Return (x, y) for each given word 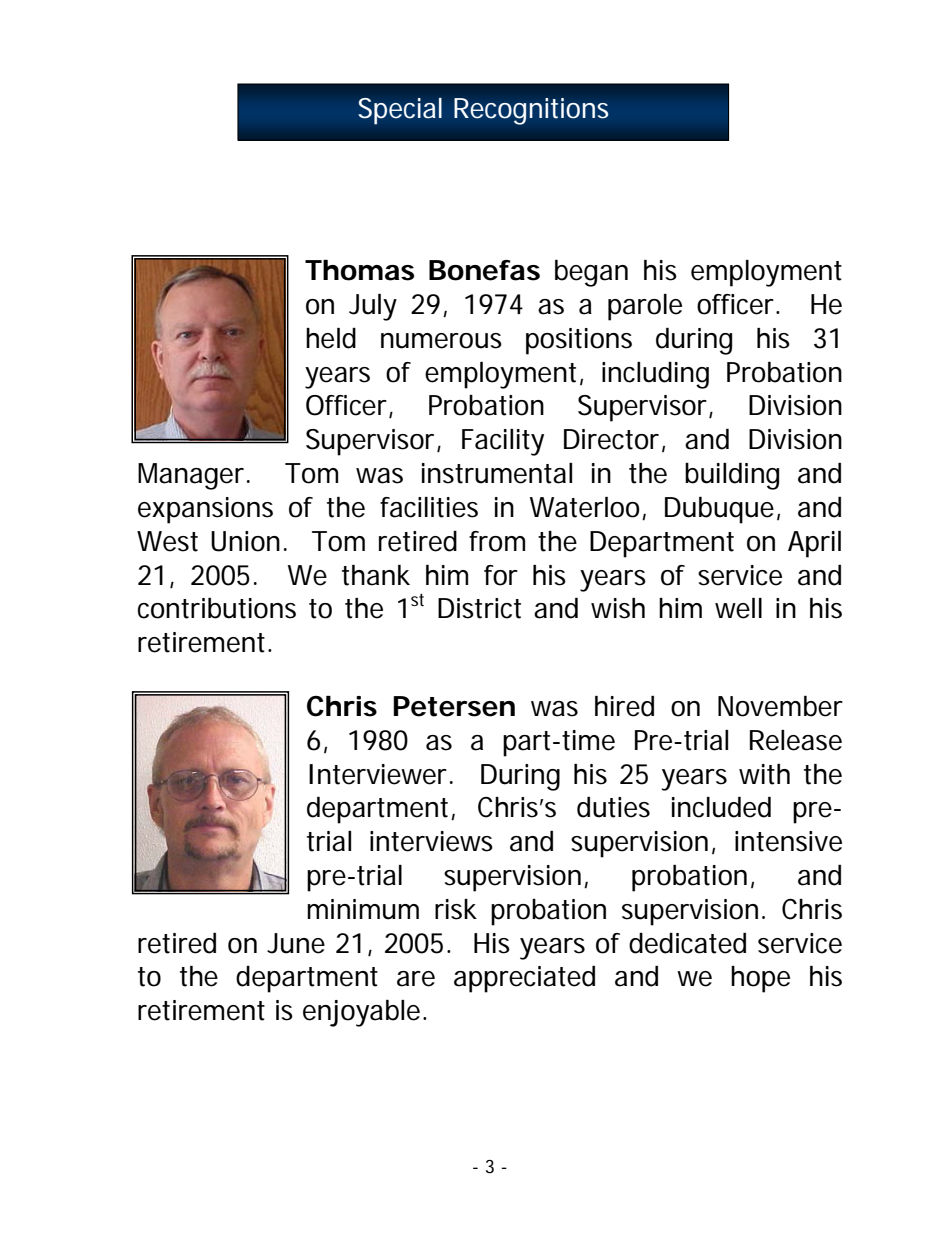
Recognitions (531, 111)
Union (245, 541)
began (591, 273)
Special (400, 111)
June (296, 943)
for (501, 575)
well (738, 608)
